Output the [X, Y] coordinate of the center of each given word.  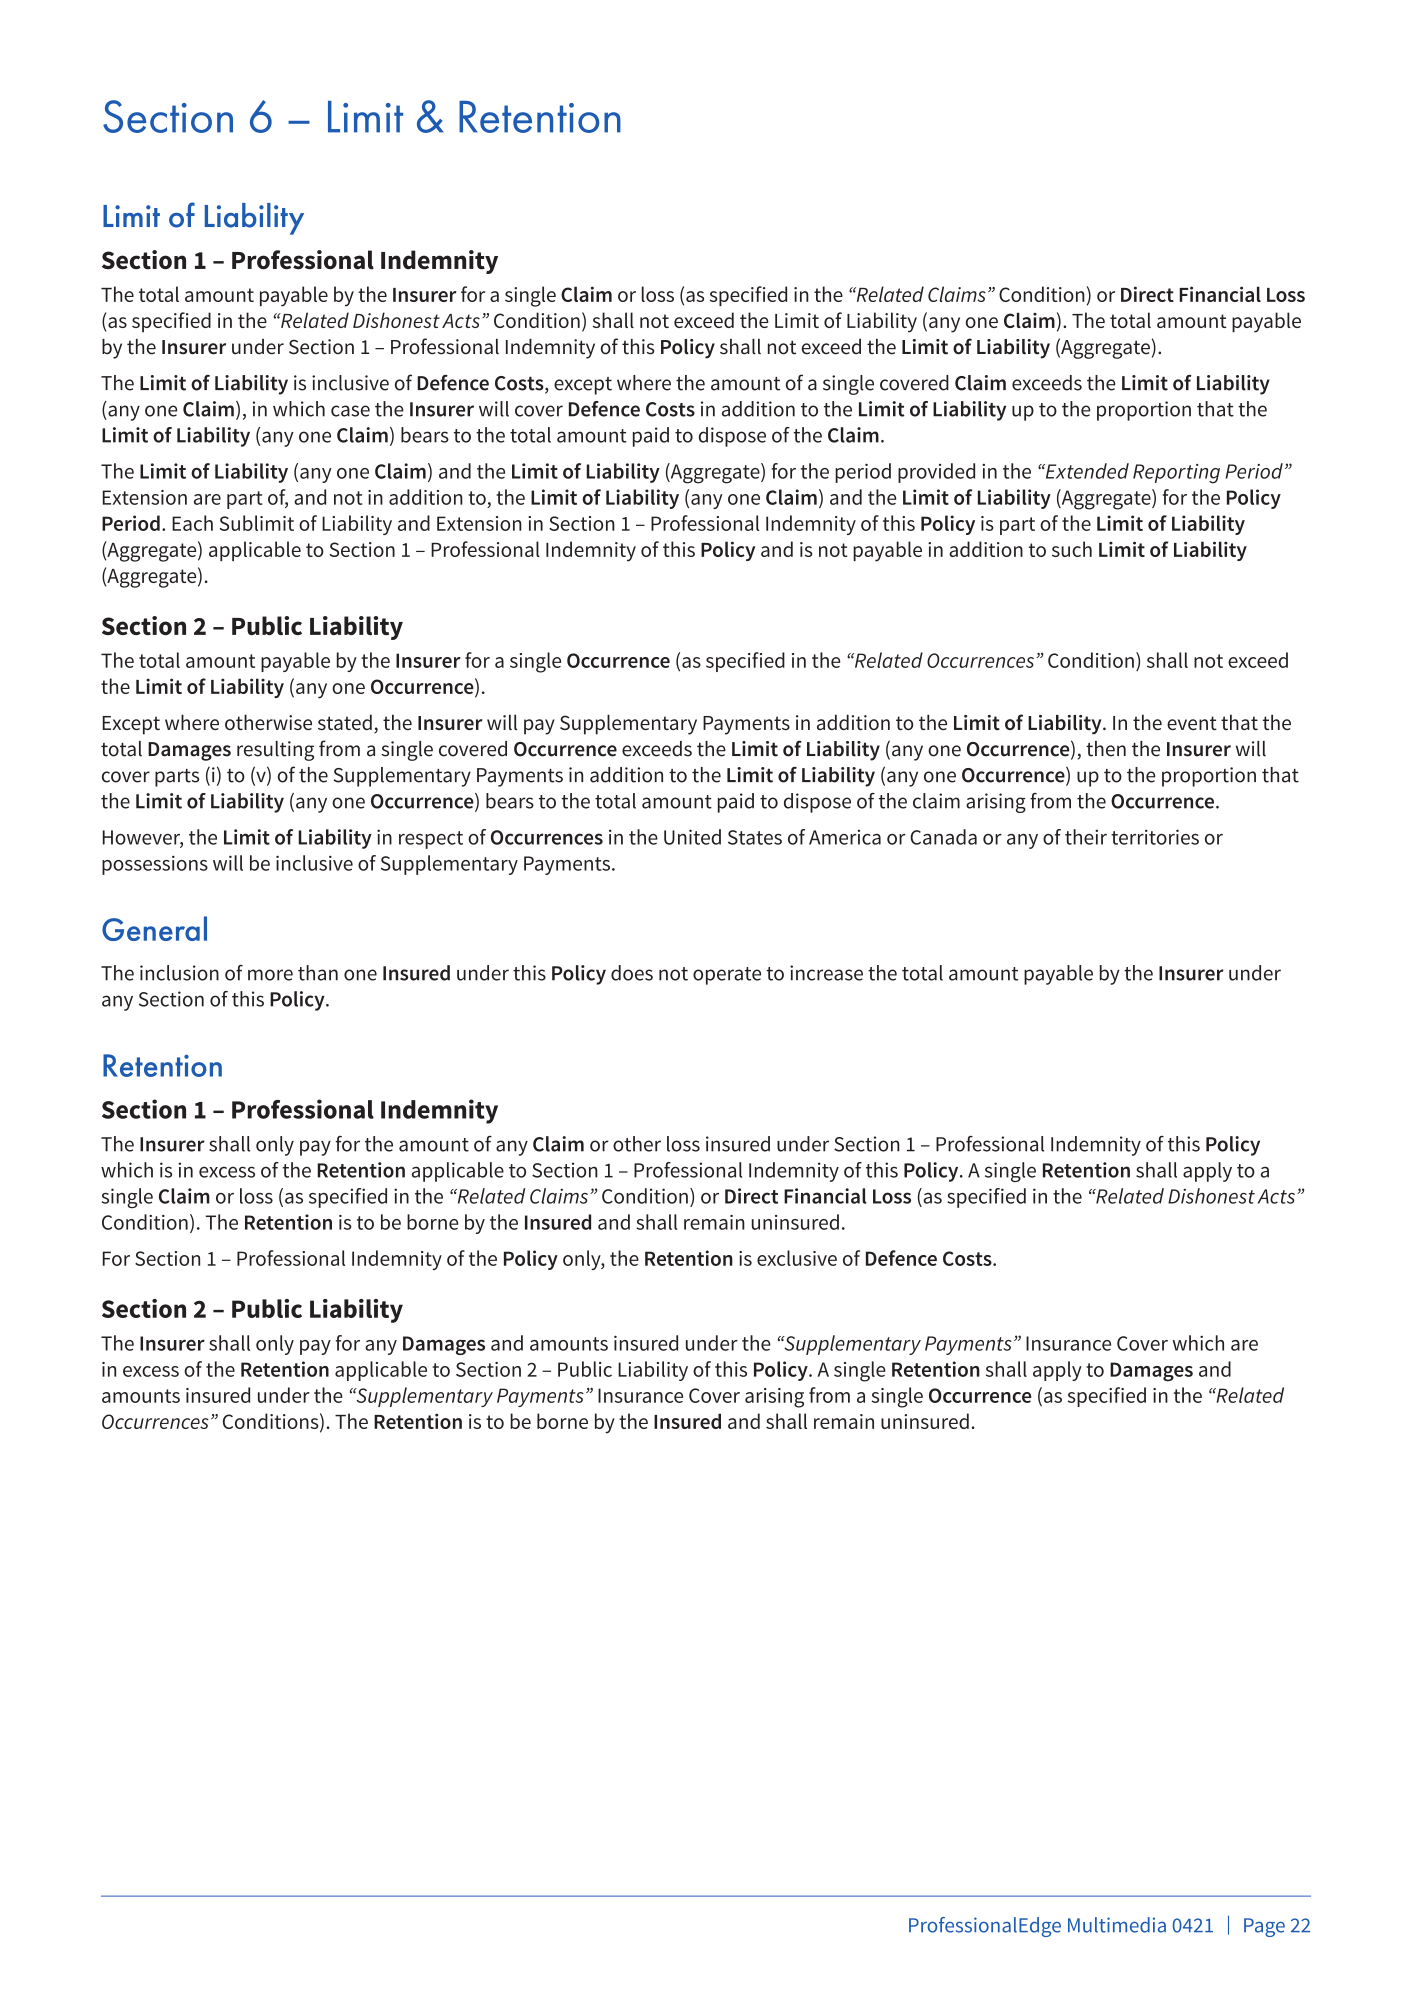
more [270, 975]
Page [1264, 1927]
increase [826, 973]
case [350, 411]
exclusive [797, 1258]
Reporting [1176, 474]
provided [936, 473]
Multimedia [1117, 1925]
